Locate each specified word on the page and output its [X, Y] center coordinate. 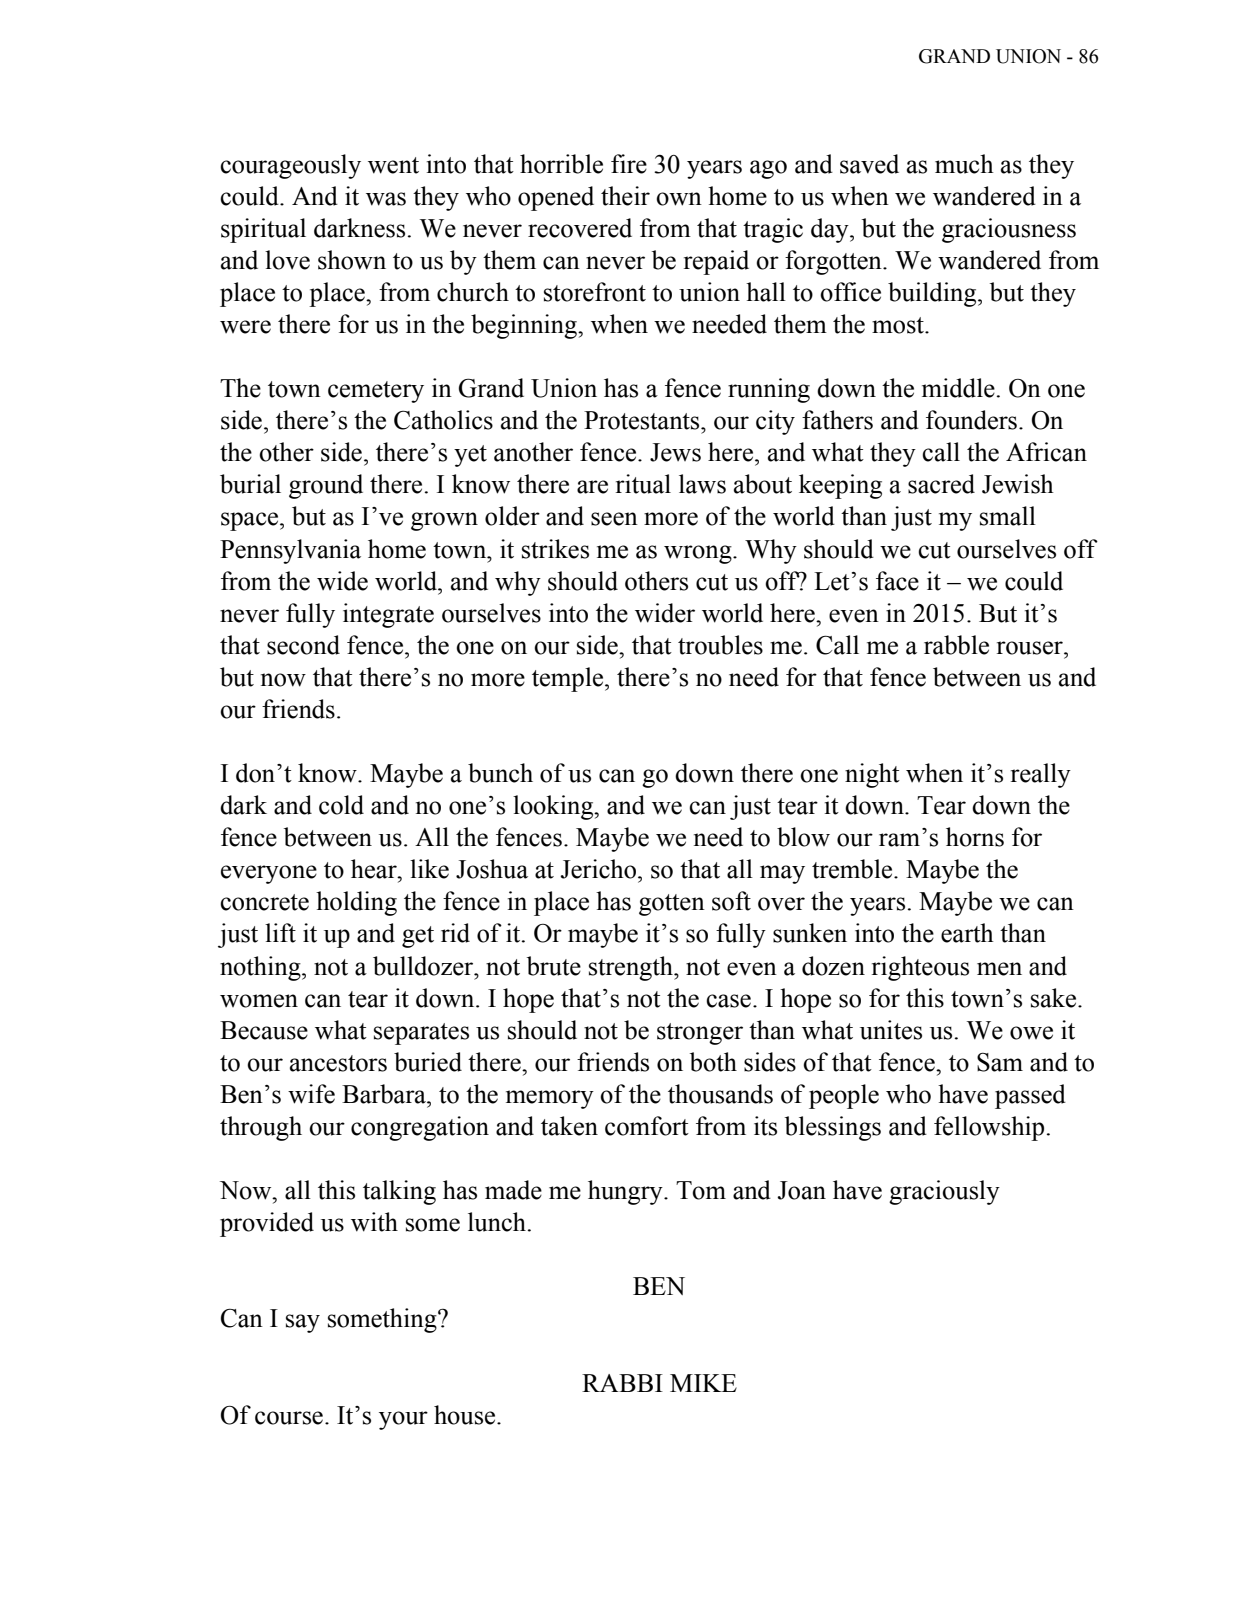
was [386, 199]
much [964, 164]
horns [975, 837]
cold [341, 805]
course [289, 1418]
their [625, 196]
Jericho [599, 869]
